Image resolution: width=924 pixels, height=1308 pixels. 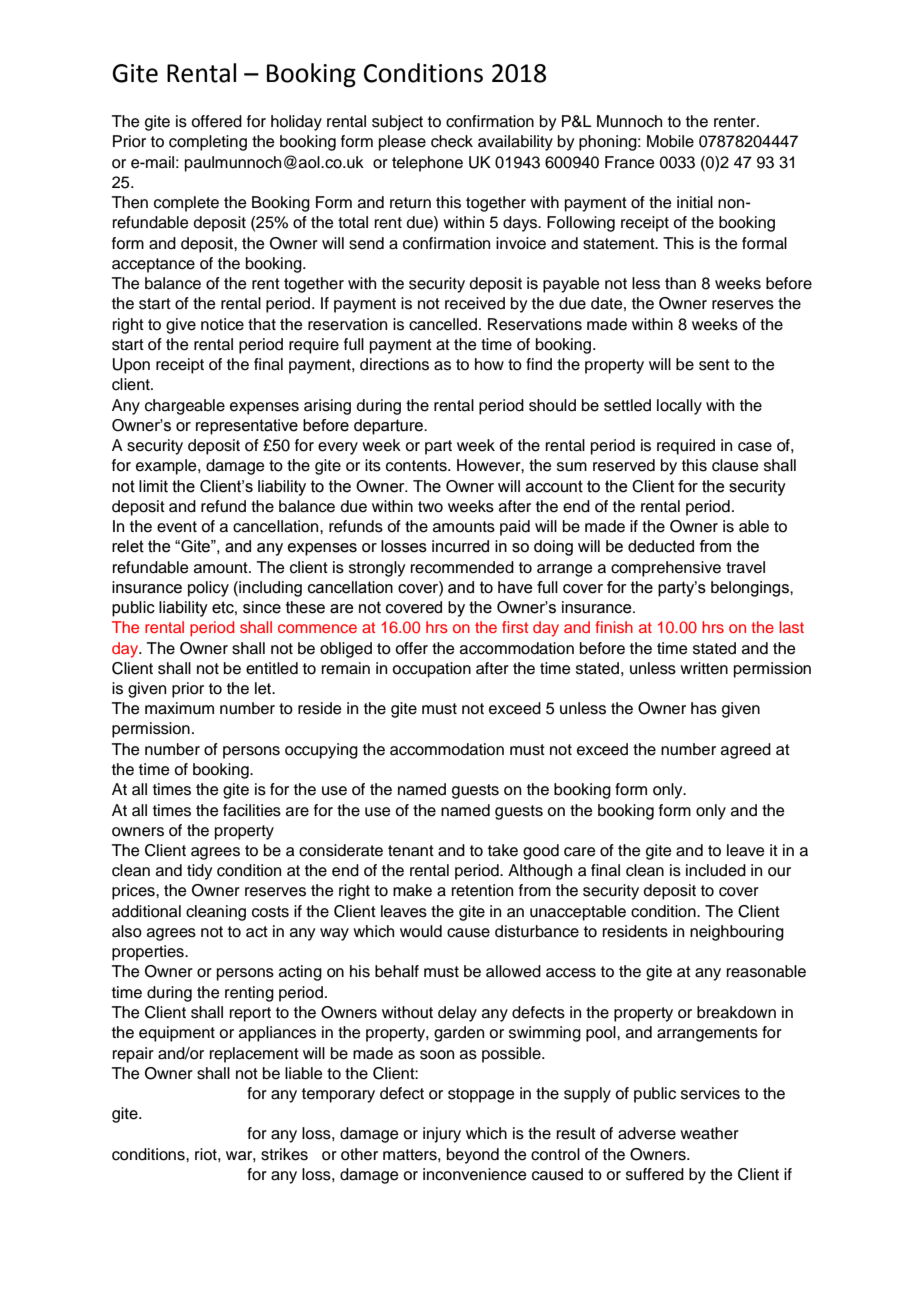 I want to click on included, so click(x=716, y=870).
